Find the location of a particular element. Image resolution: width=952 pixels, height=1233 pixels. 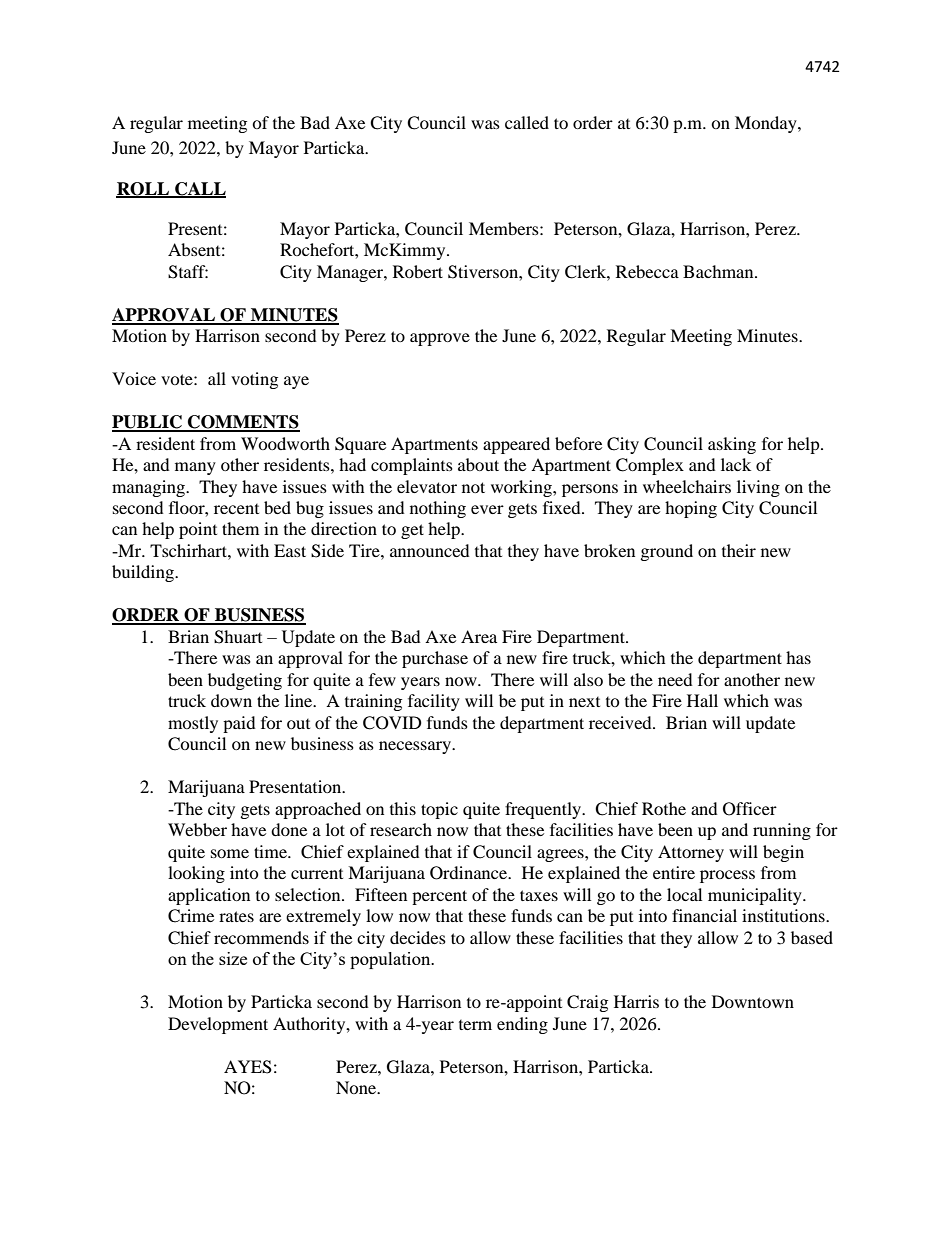

many is located at coordinates (195, 468).
